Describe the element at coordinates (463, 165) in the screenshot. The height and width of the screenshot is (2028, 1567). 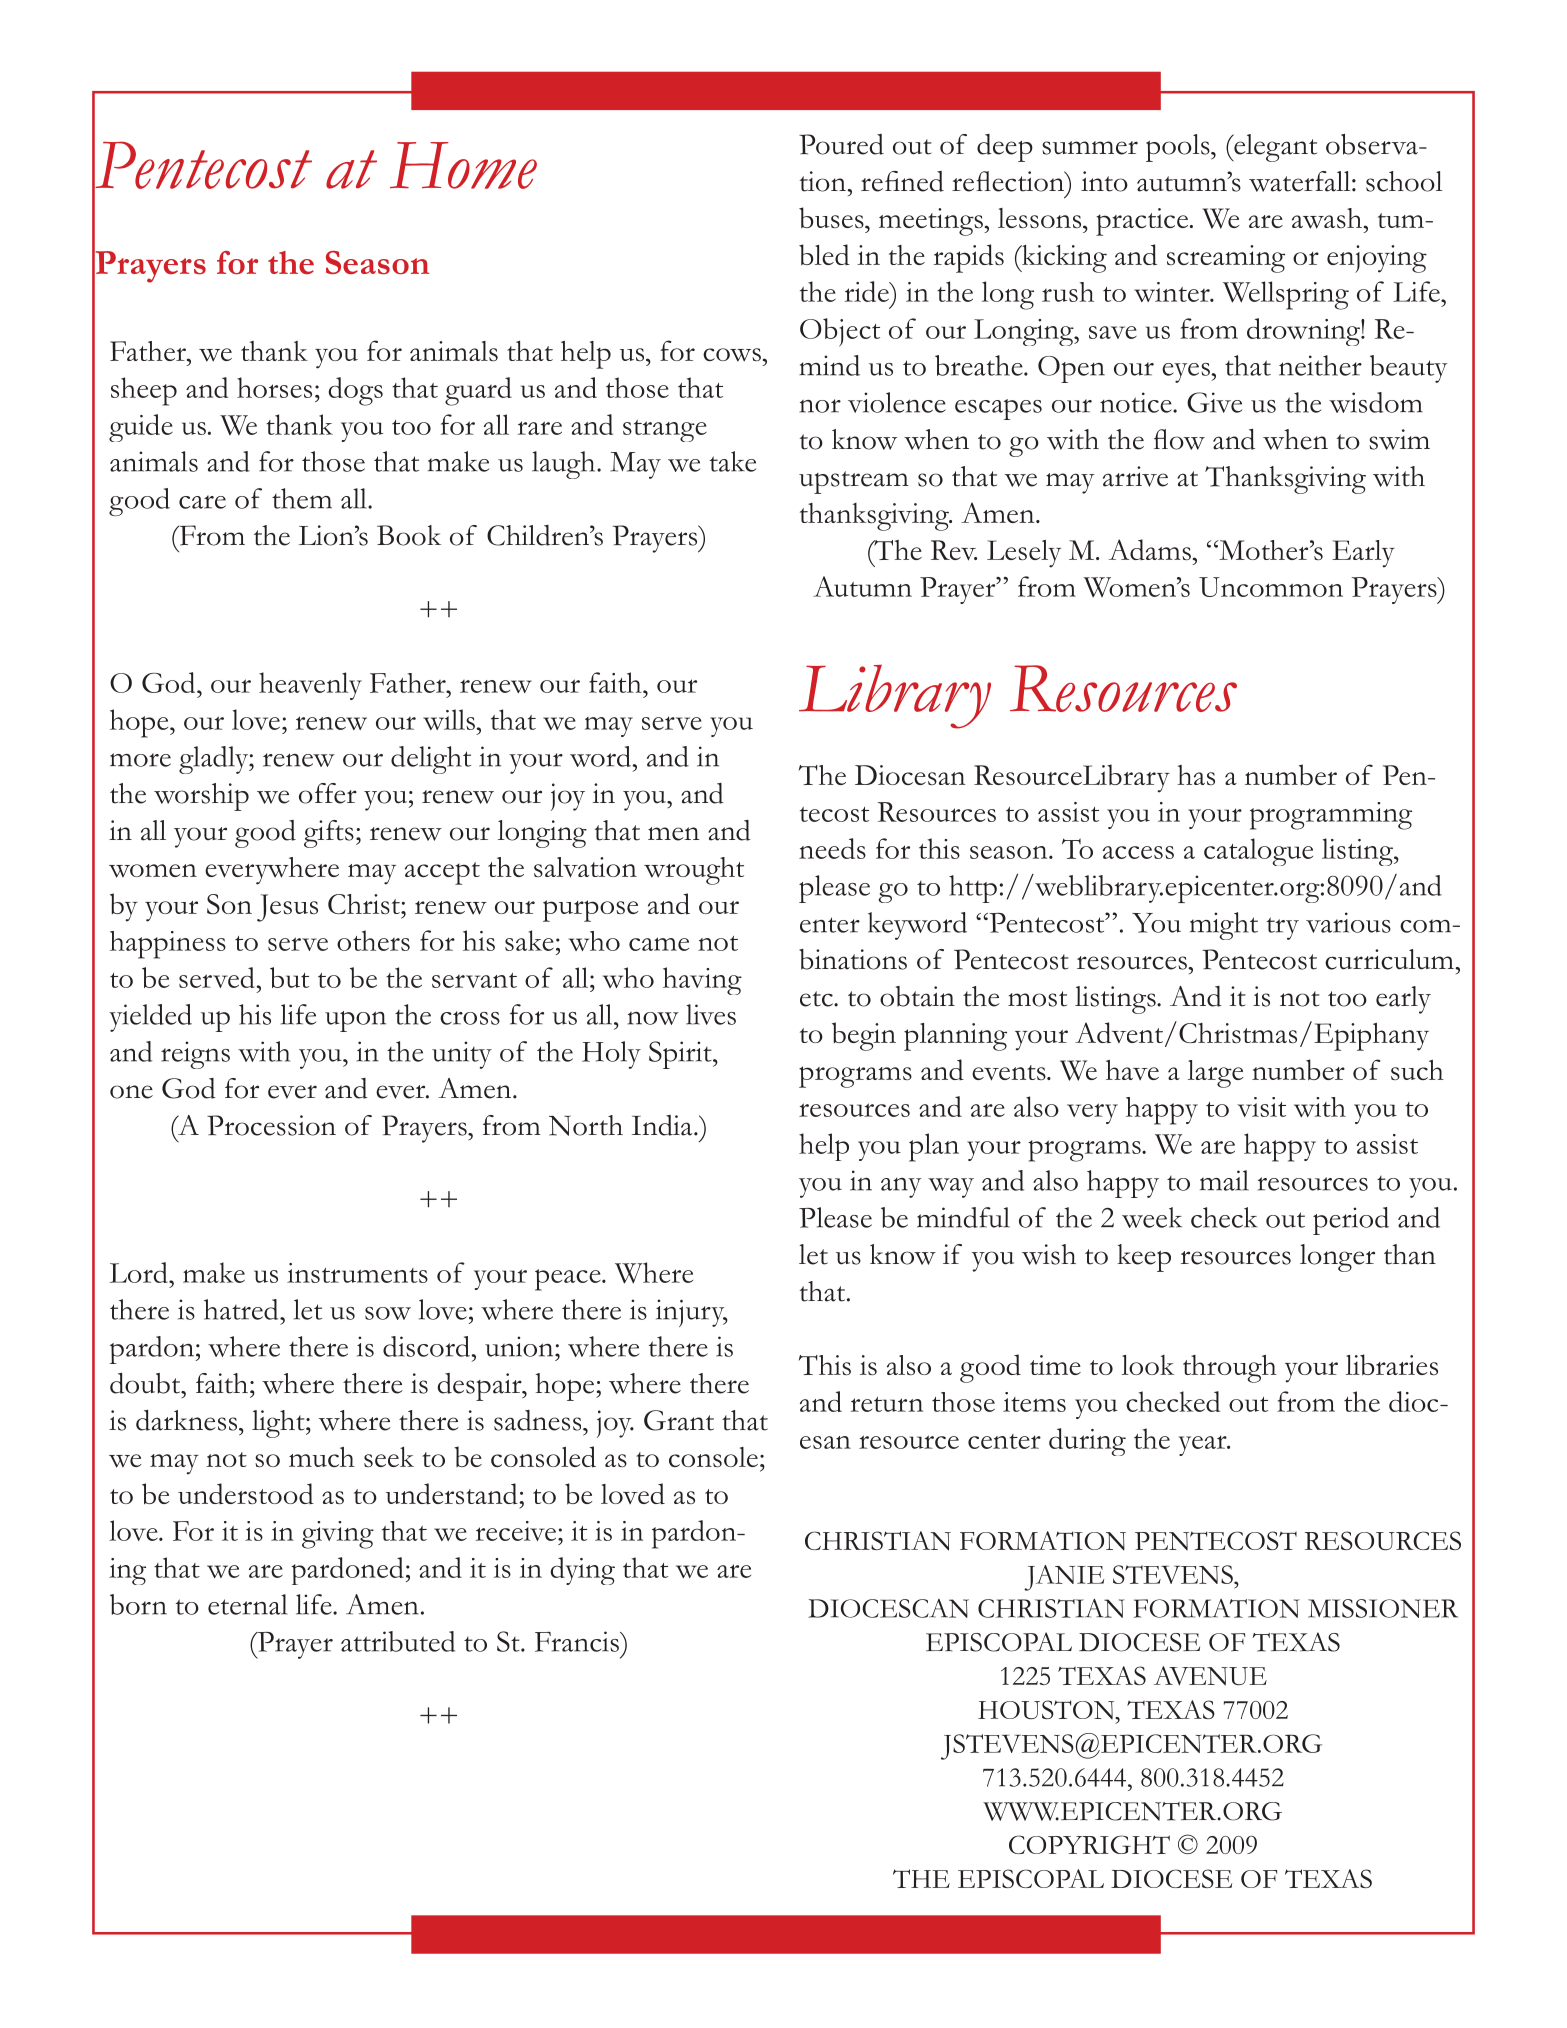
I see `Home` at that location.
